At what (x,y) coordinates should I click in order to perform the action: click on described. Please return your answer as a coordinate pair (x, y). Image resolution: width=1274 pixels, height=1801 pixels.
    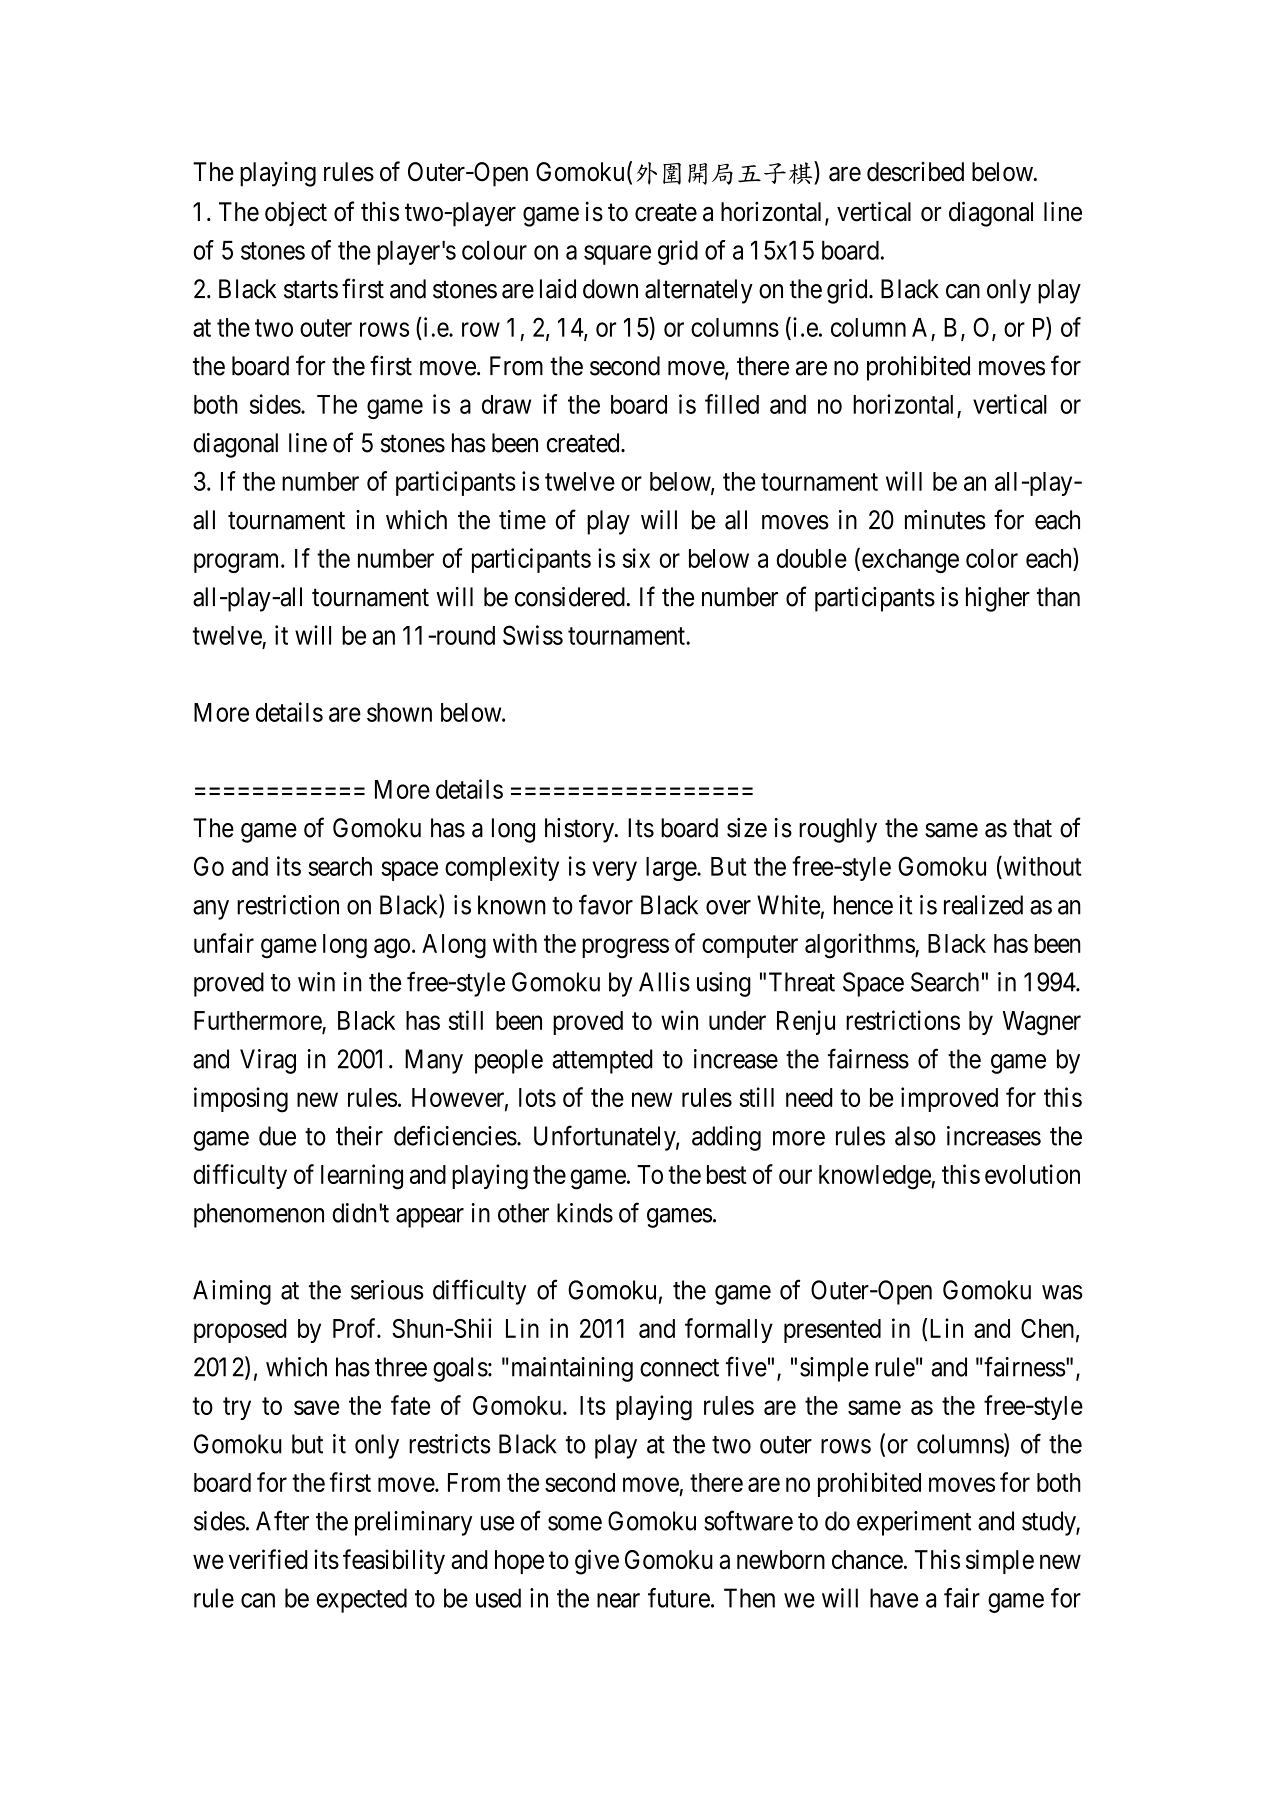
    Looking at the image, I should click on (915, 172).
